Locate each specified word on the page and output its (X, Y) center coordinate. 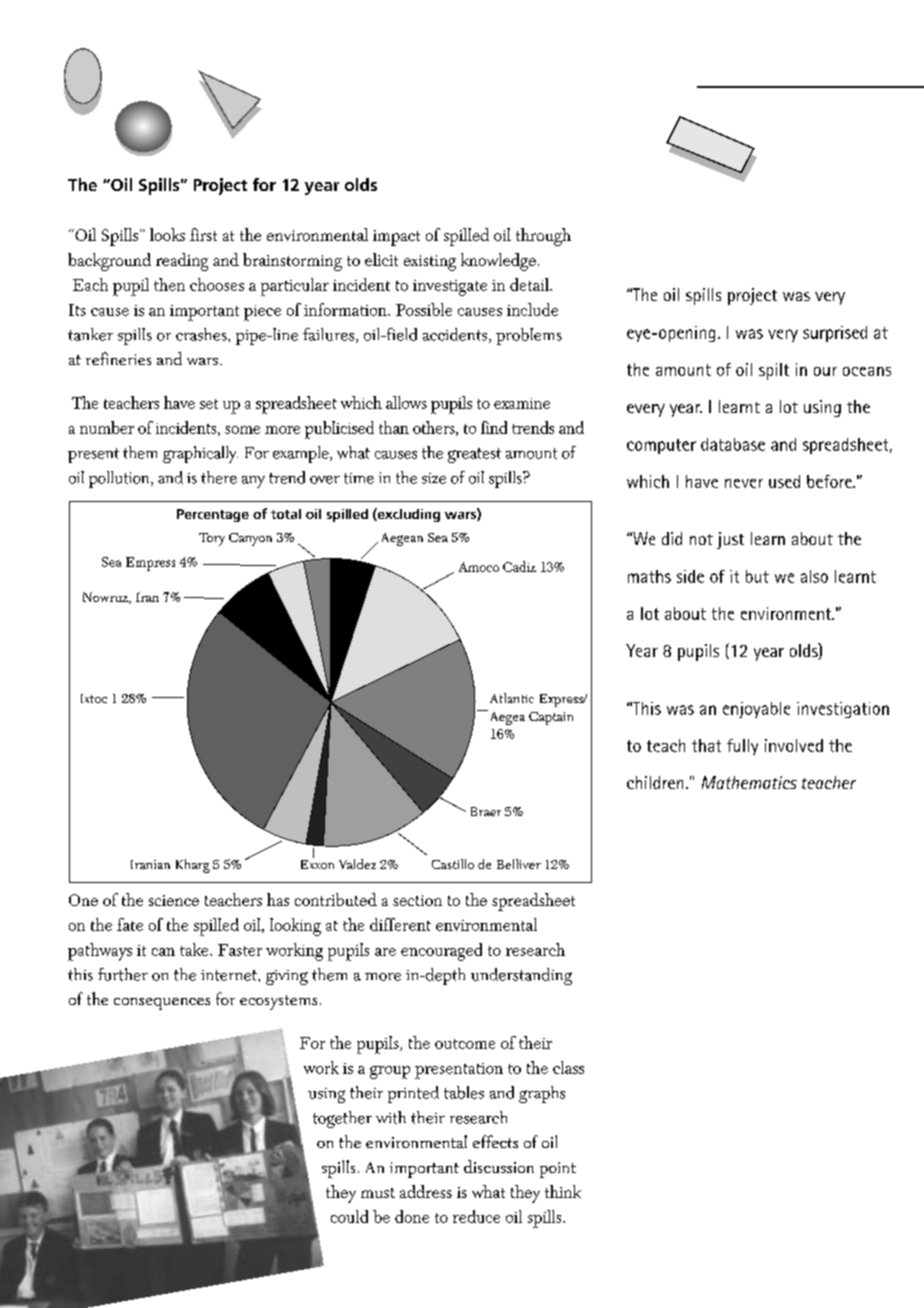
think (563, 1191)
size (434, 478)
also (814, 576)
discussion (499, 1166)
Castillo (453, 864)
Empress (150, 564)
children (655, 782)
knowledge (498, 262)
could (349, 1216)
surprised (835, 334)
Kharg (193, 866)
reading (182, 262)
